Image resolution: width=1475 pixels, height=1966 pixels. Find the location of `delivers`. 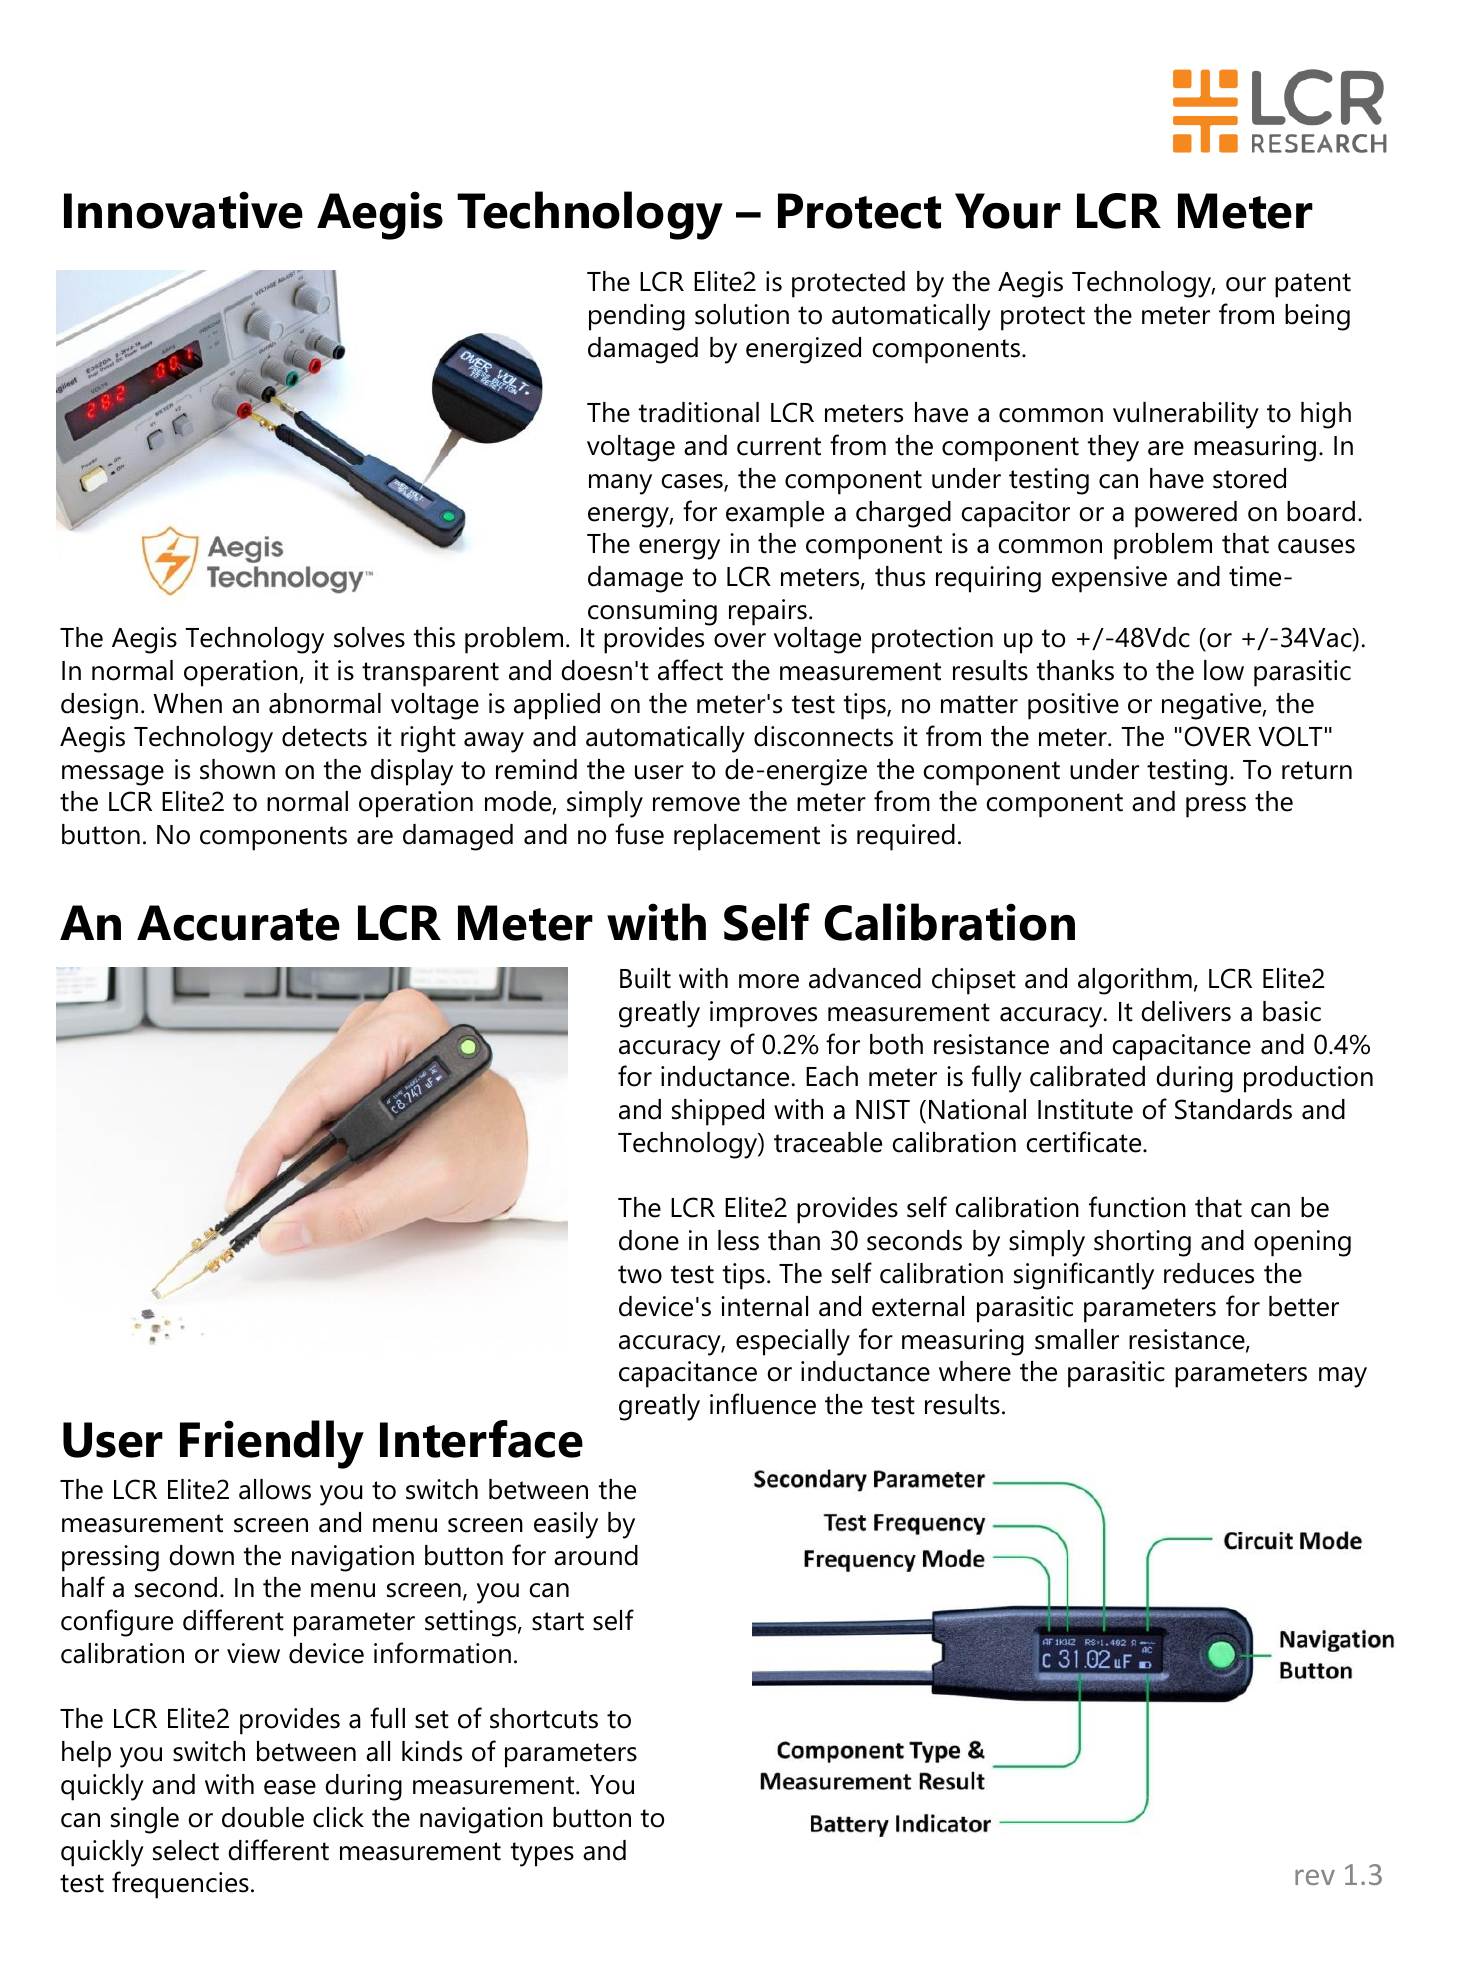

delivers is located at coordinates (1186, 1011).
